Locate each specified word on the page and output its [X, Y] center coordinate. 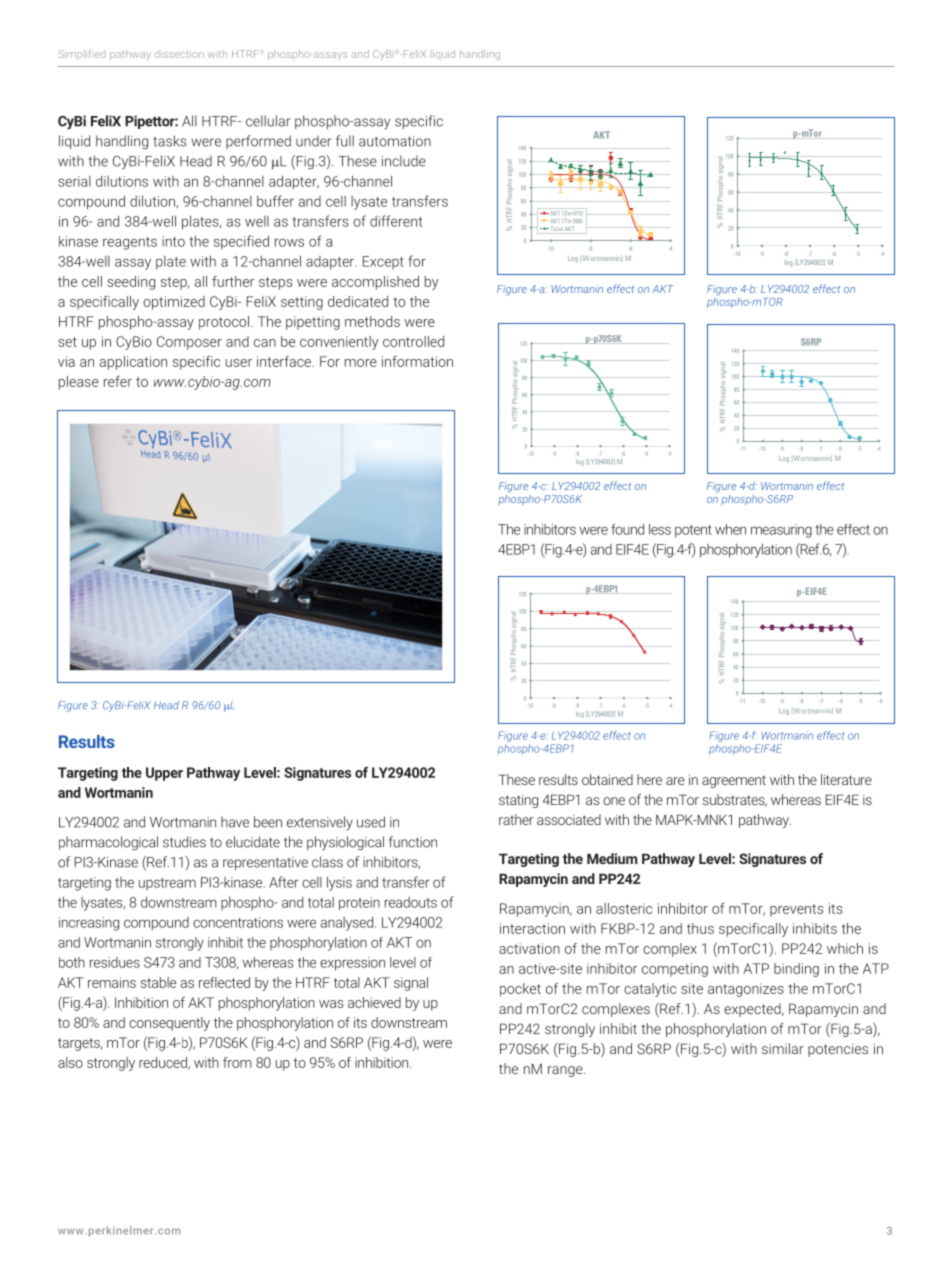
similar [783, 1048]
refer [118, 381]
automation [395, 141]
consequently [169, 1024]
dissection [179, 54]
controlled [413, 341]
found [627, 529]
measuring [781, 531]
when [730, 529]
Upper [164, 774]
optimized [174, 303]
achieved [374, 1002]
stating [518, 801]
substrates [735, 800]
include [404, 161]
